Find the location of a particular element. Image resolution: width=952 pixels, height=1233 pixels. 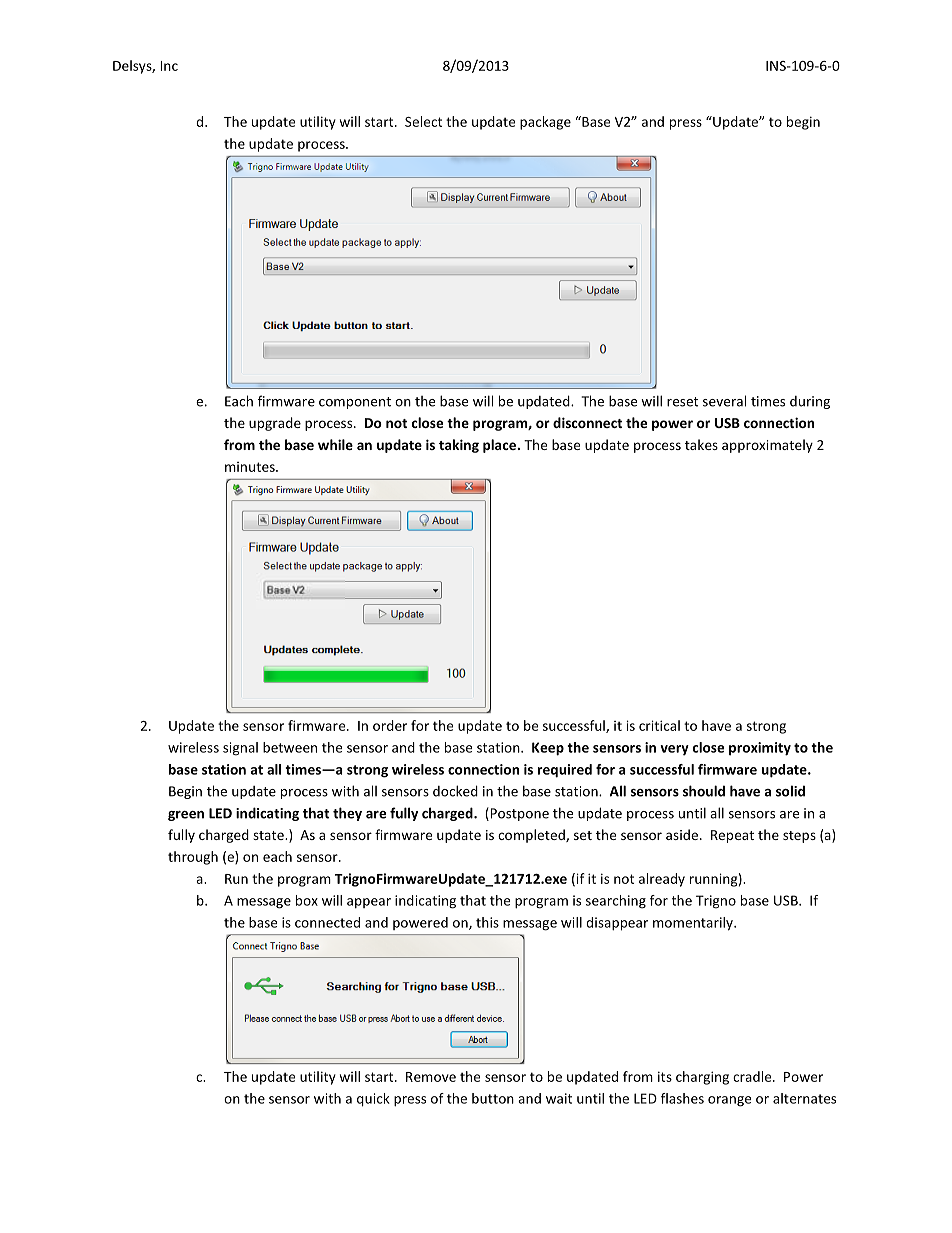

minutes is located at coordinates (251, 467).
